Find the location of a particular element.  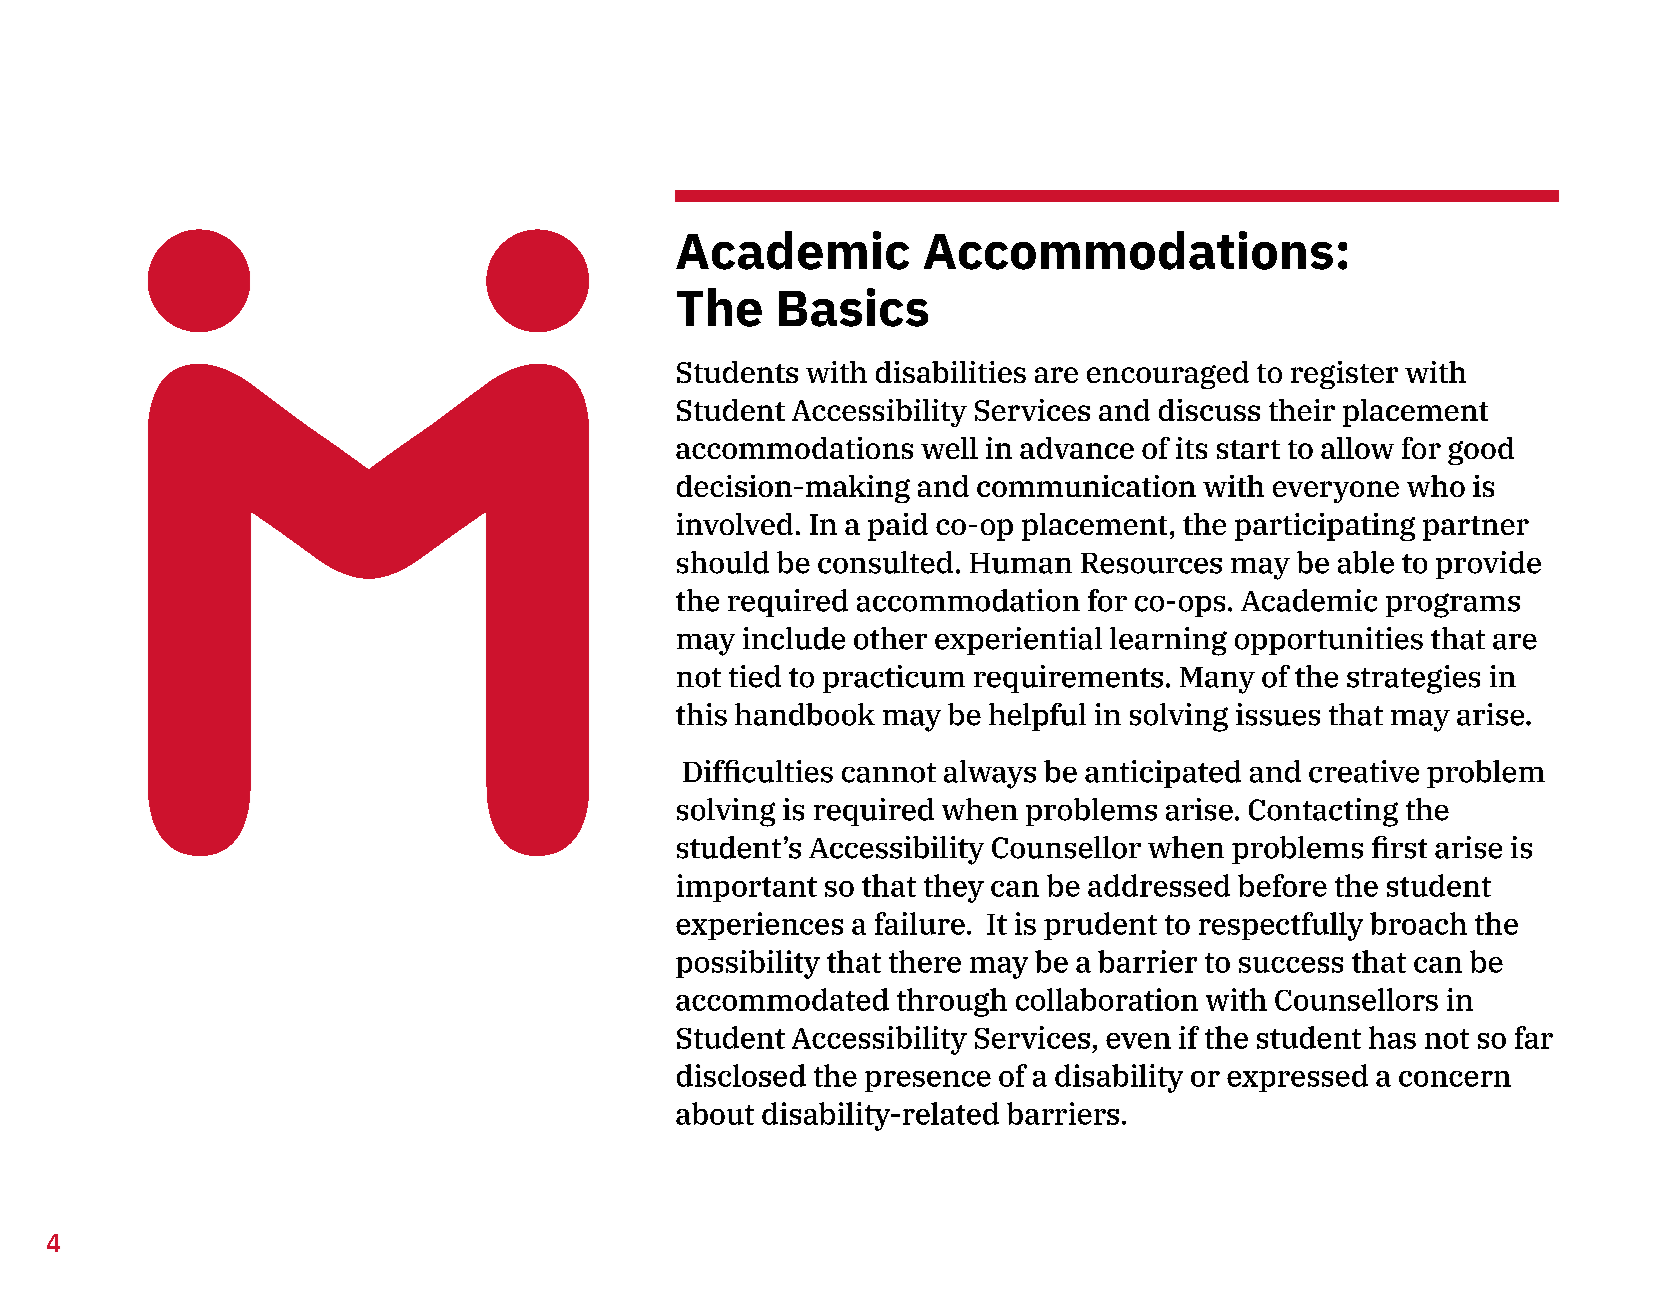

handbook is located at coordinates (805, 714).
